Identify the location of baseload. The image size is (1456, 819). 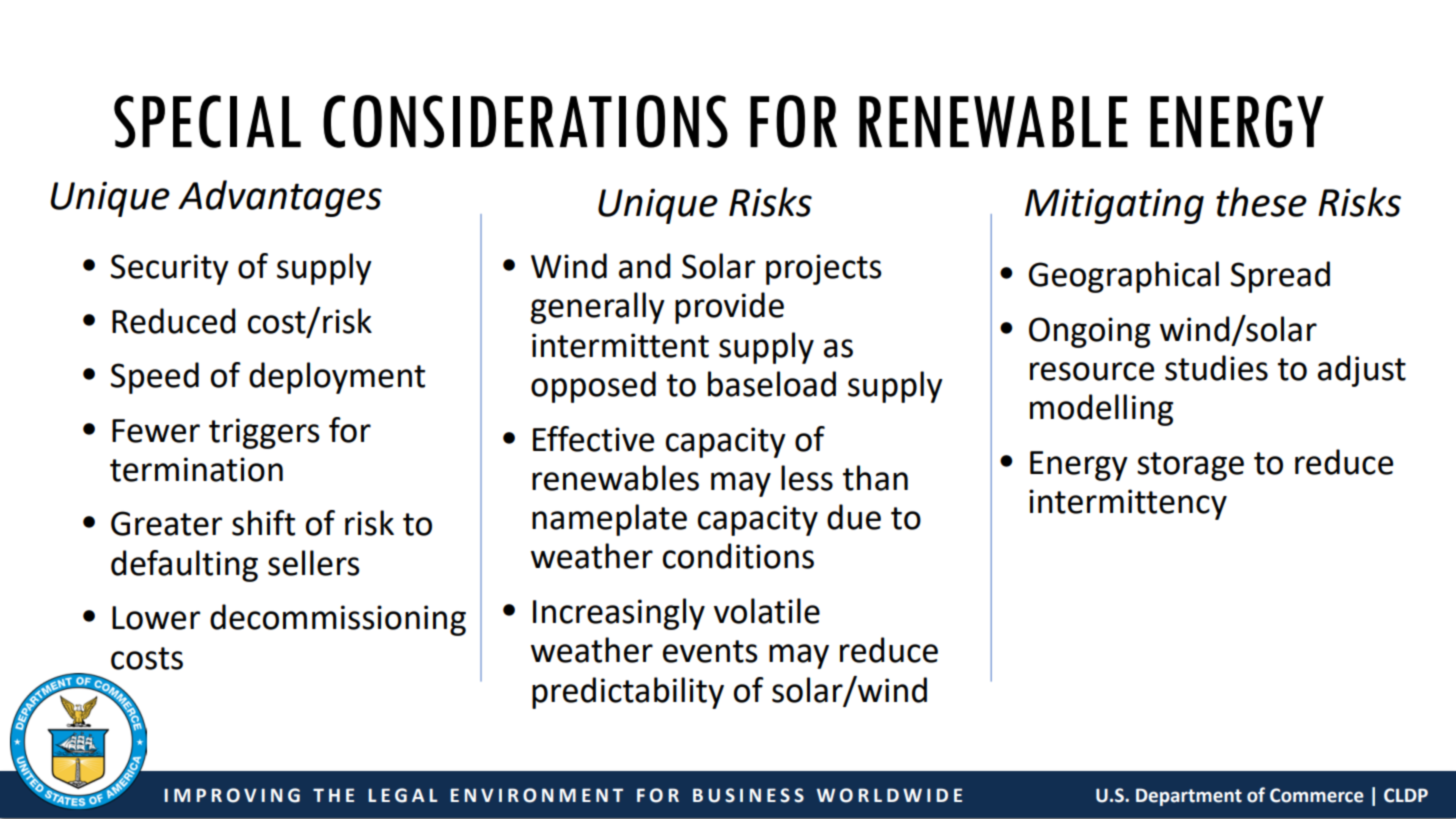
(772, 384).
